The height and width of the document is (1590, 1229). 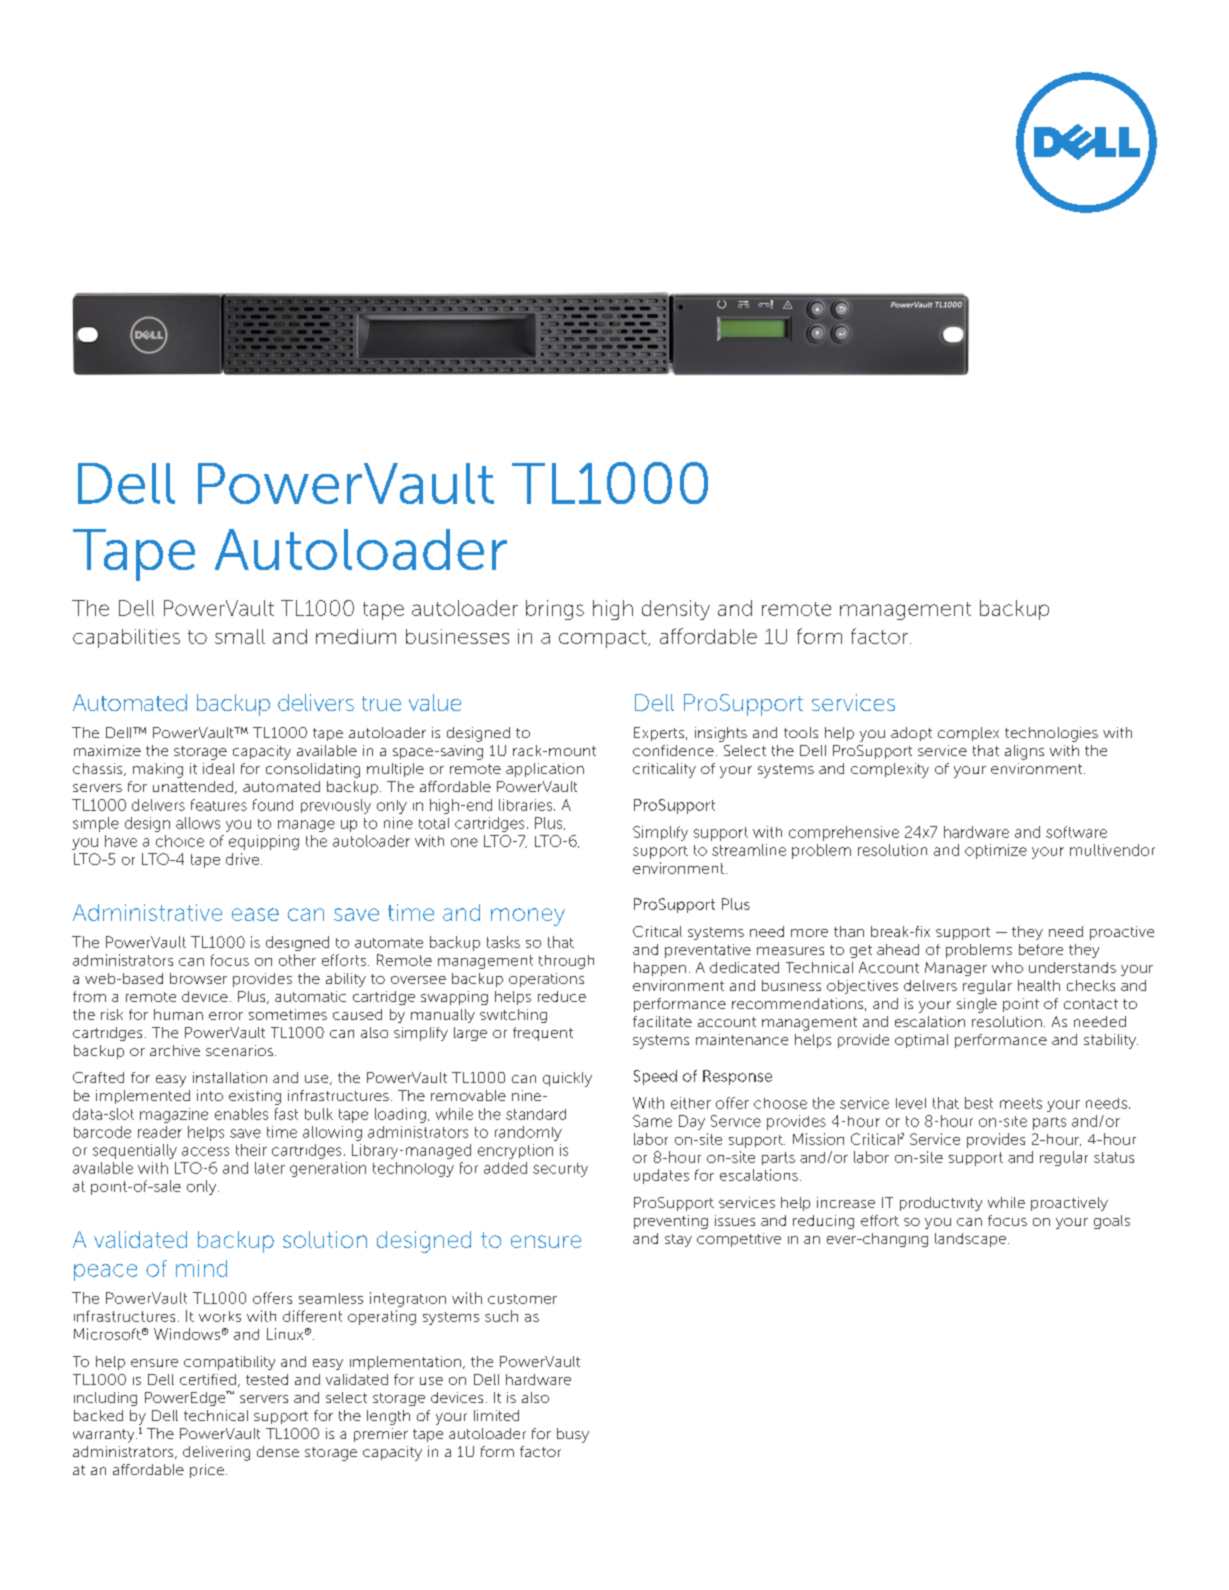 I want to click on delivering, so click(x=216, y=1453).
